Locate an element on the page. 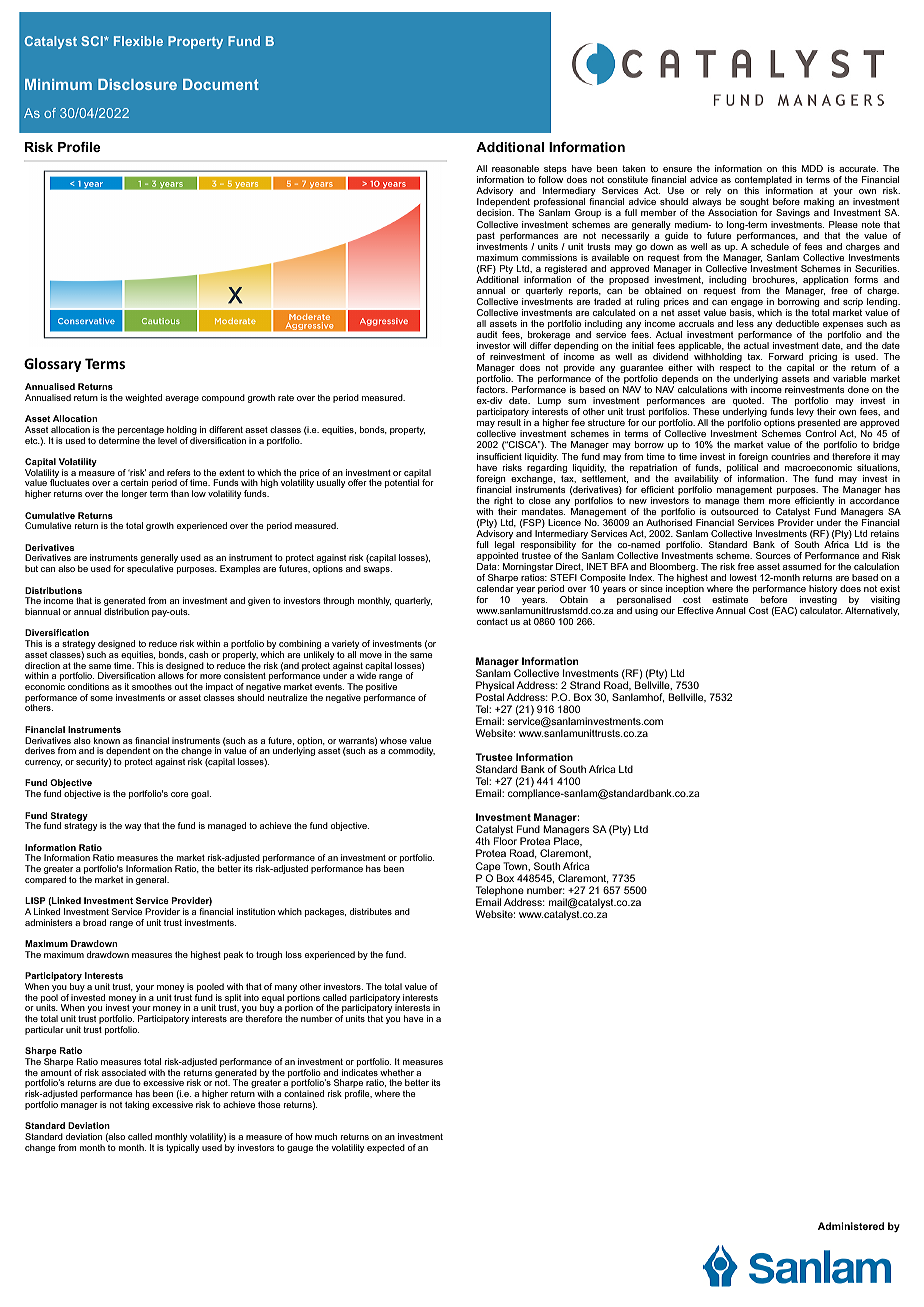  contemplated is located at coordinates (763, 182).
